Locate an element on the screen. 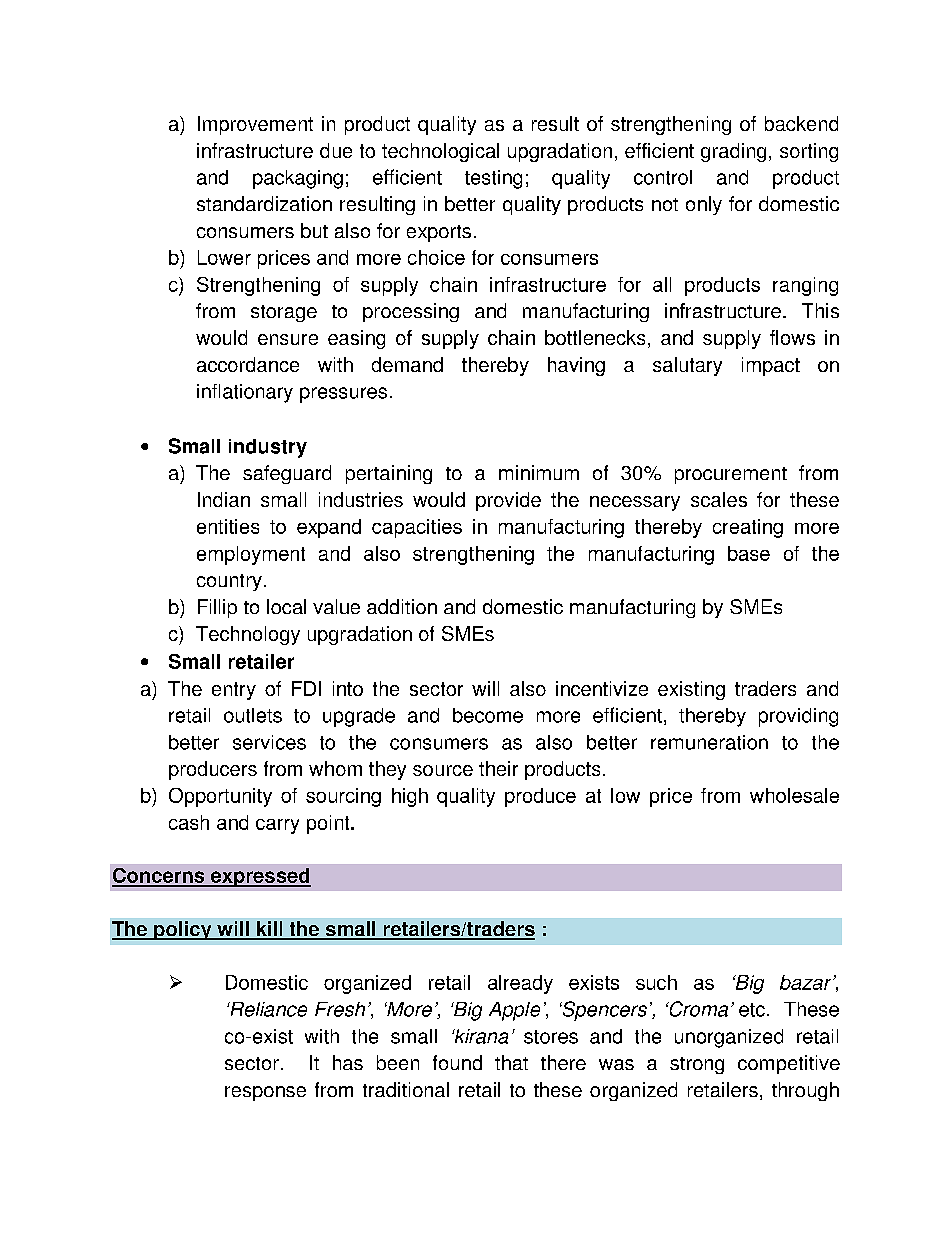 The height and width of the screenshot is (1233, 952). procurement is located at coordinates (731, 475).
